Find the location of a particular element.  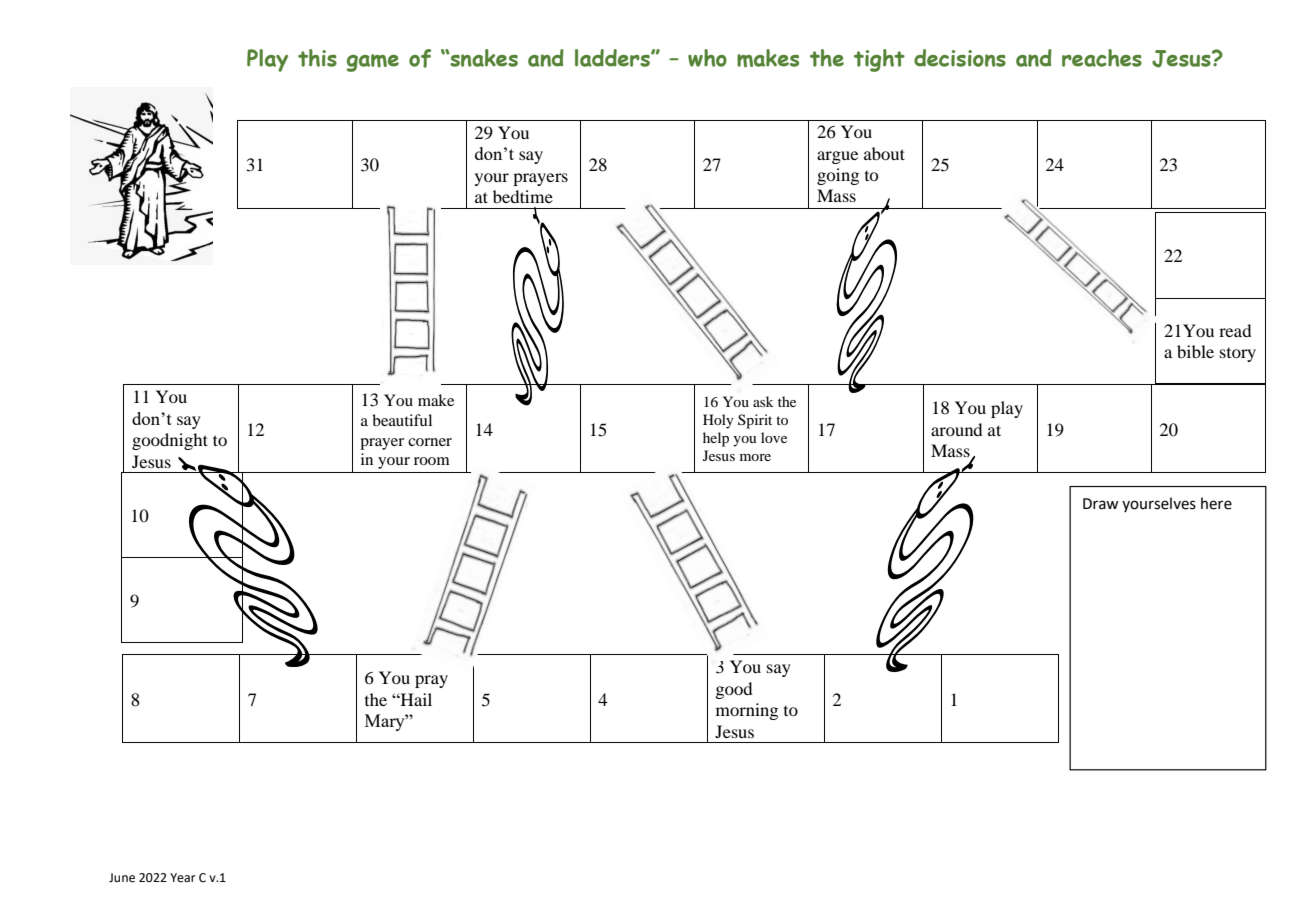

morning is located at coordinates (747, 711).
